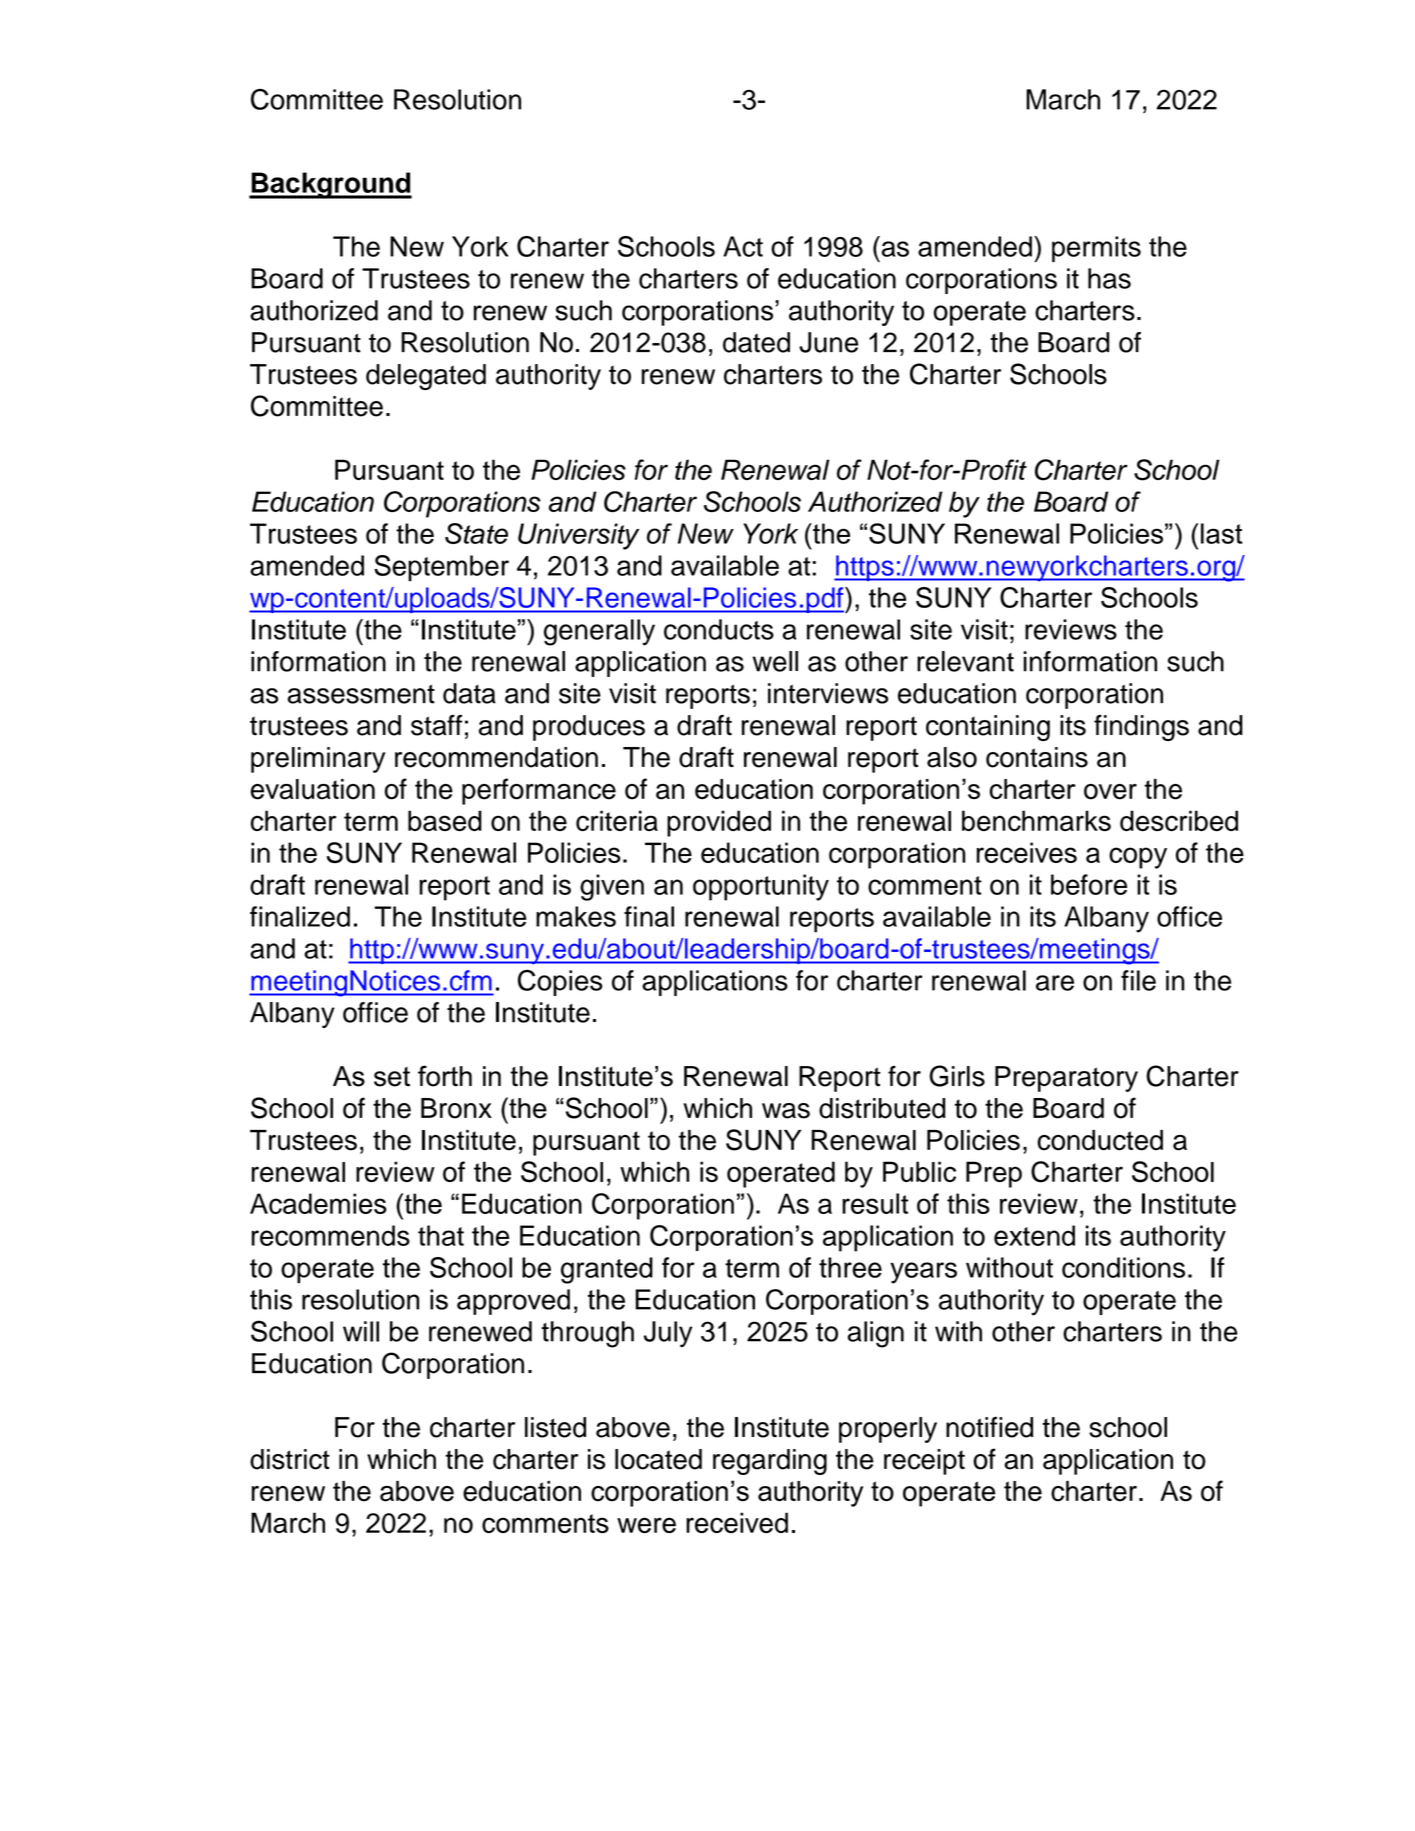 Image resolution: width=1415 pixels, height=1831 pixels. I want to click on conducts, so click(719, 629).
